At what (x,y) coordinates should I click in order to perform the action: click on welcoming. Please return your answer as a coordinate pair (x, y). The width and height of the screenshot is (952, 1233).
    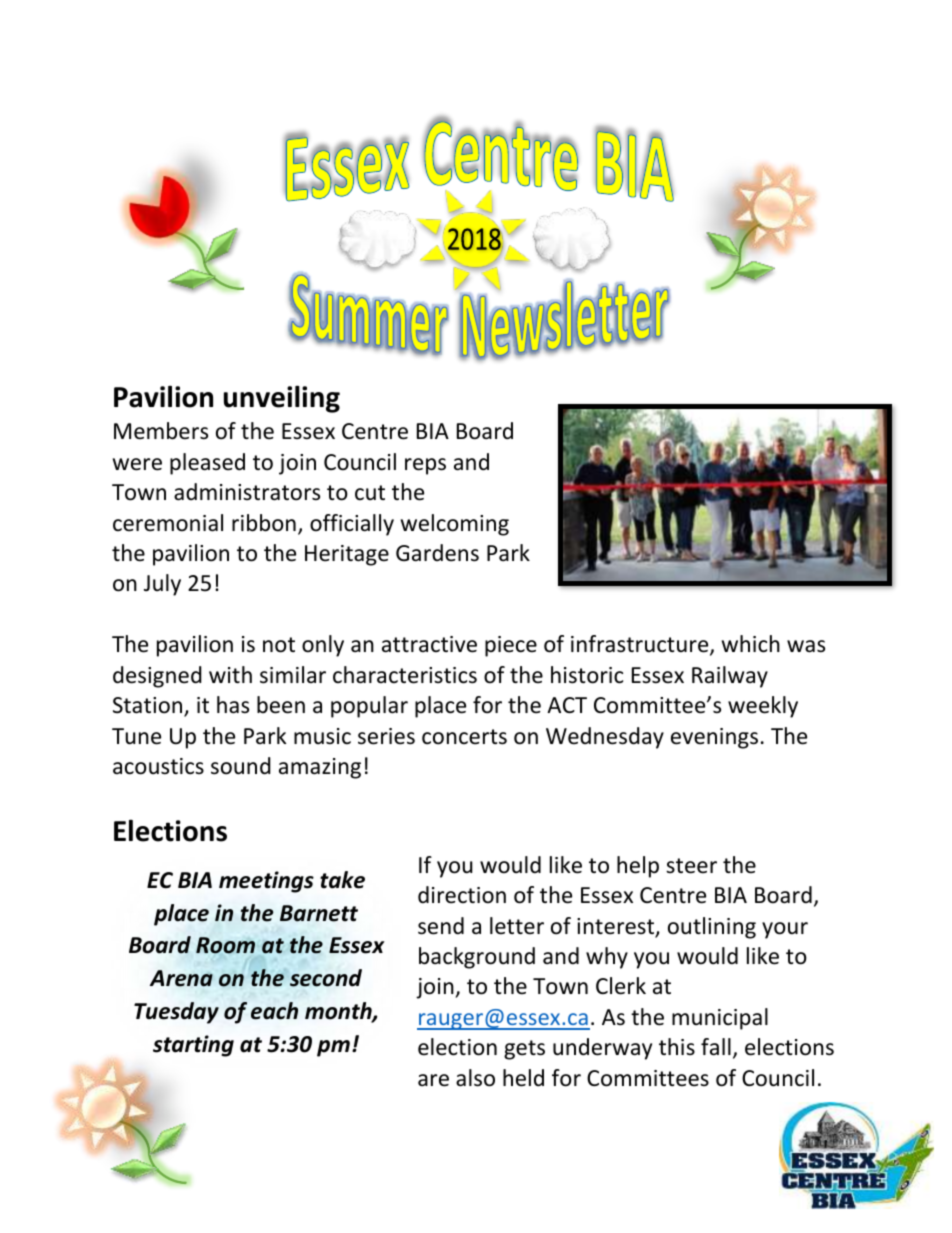
    Looking at the image, I should click on (455, 525).
